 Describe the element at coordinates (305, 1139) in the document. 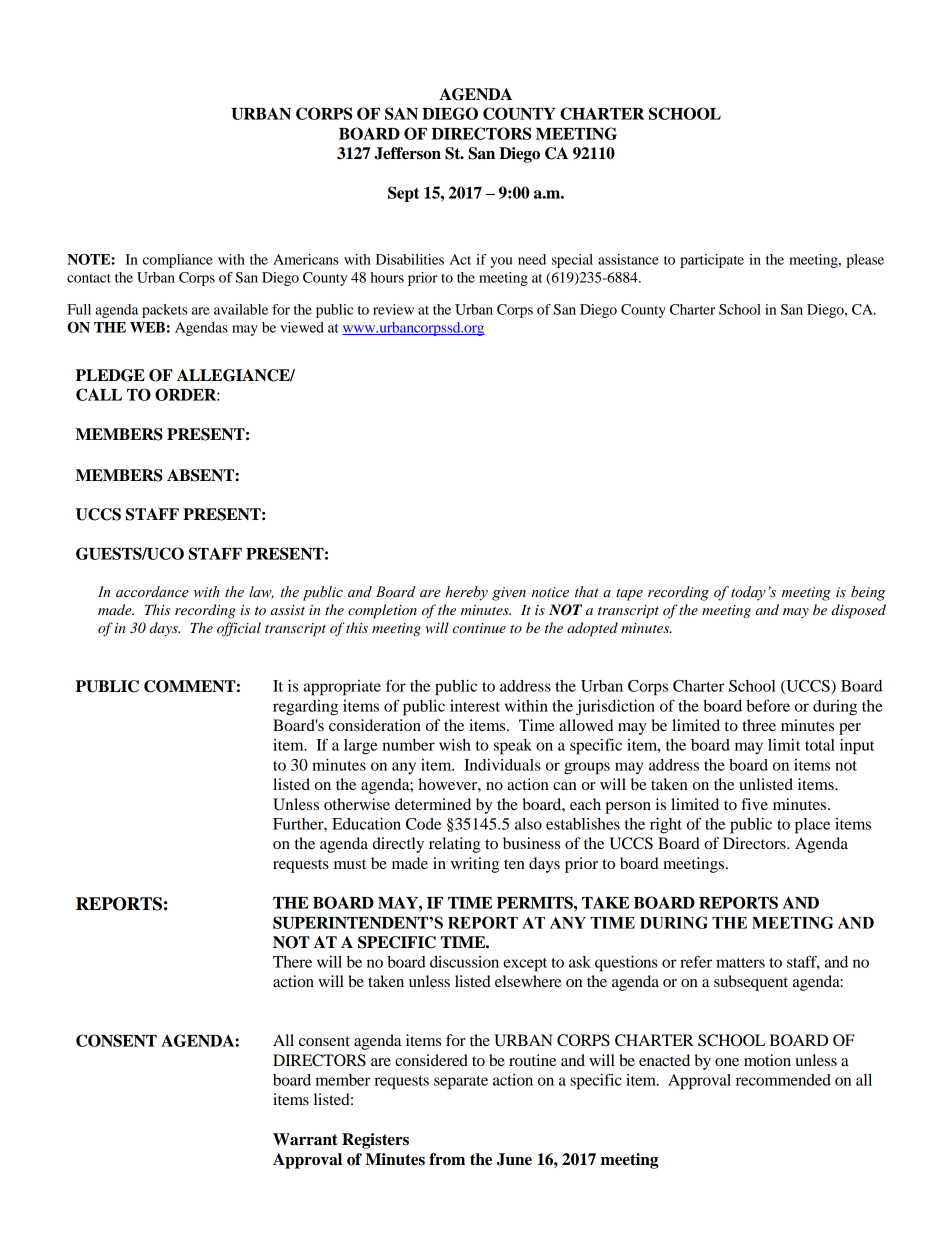

I see `Warrant` at that location.
